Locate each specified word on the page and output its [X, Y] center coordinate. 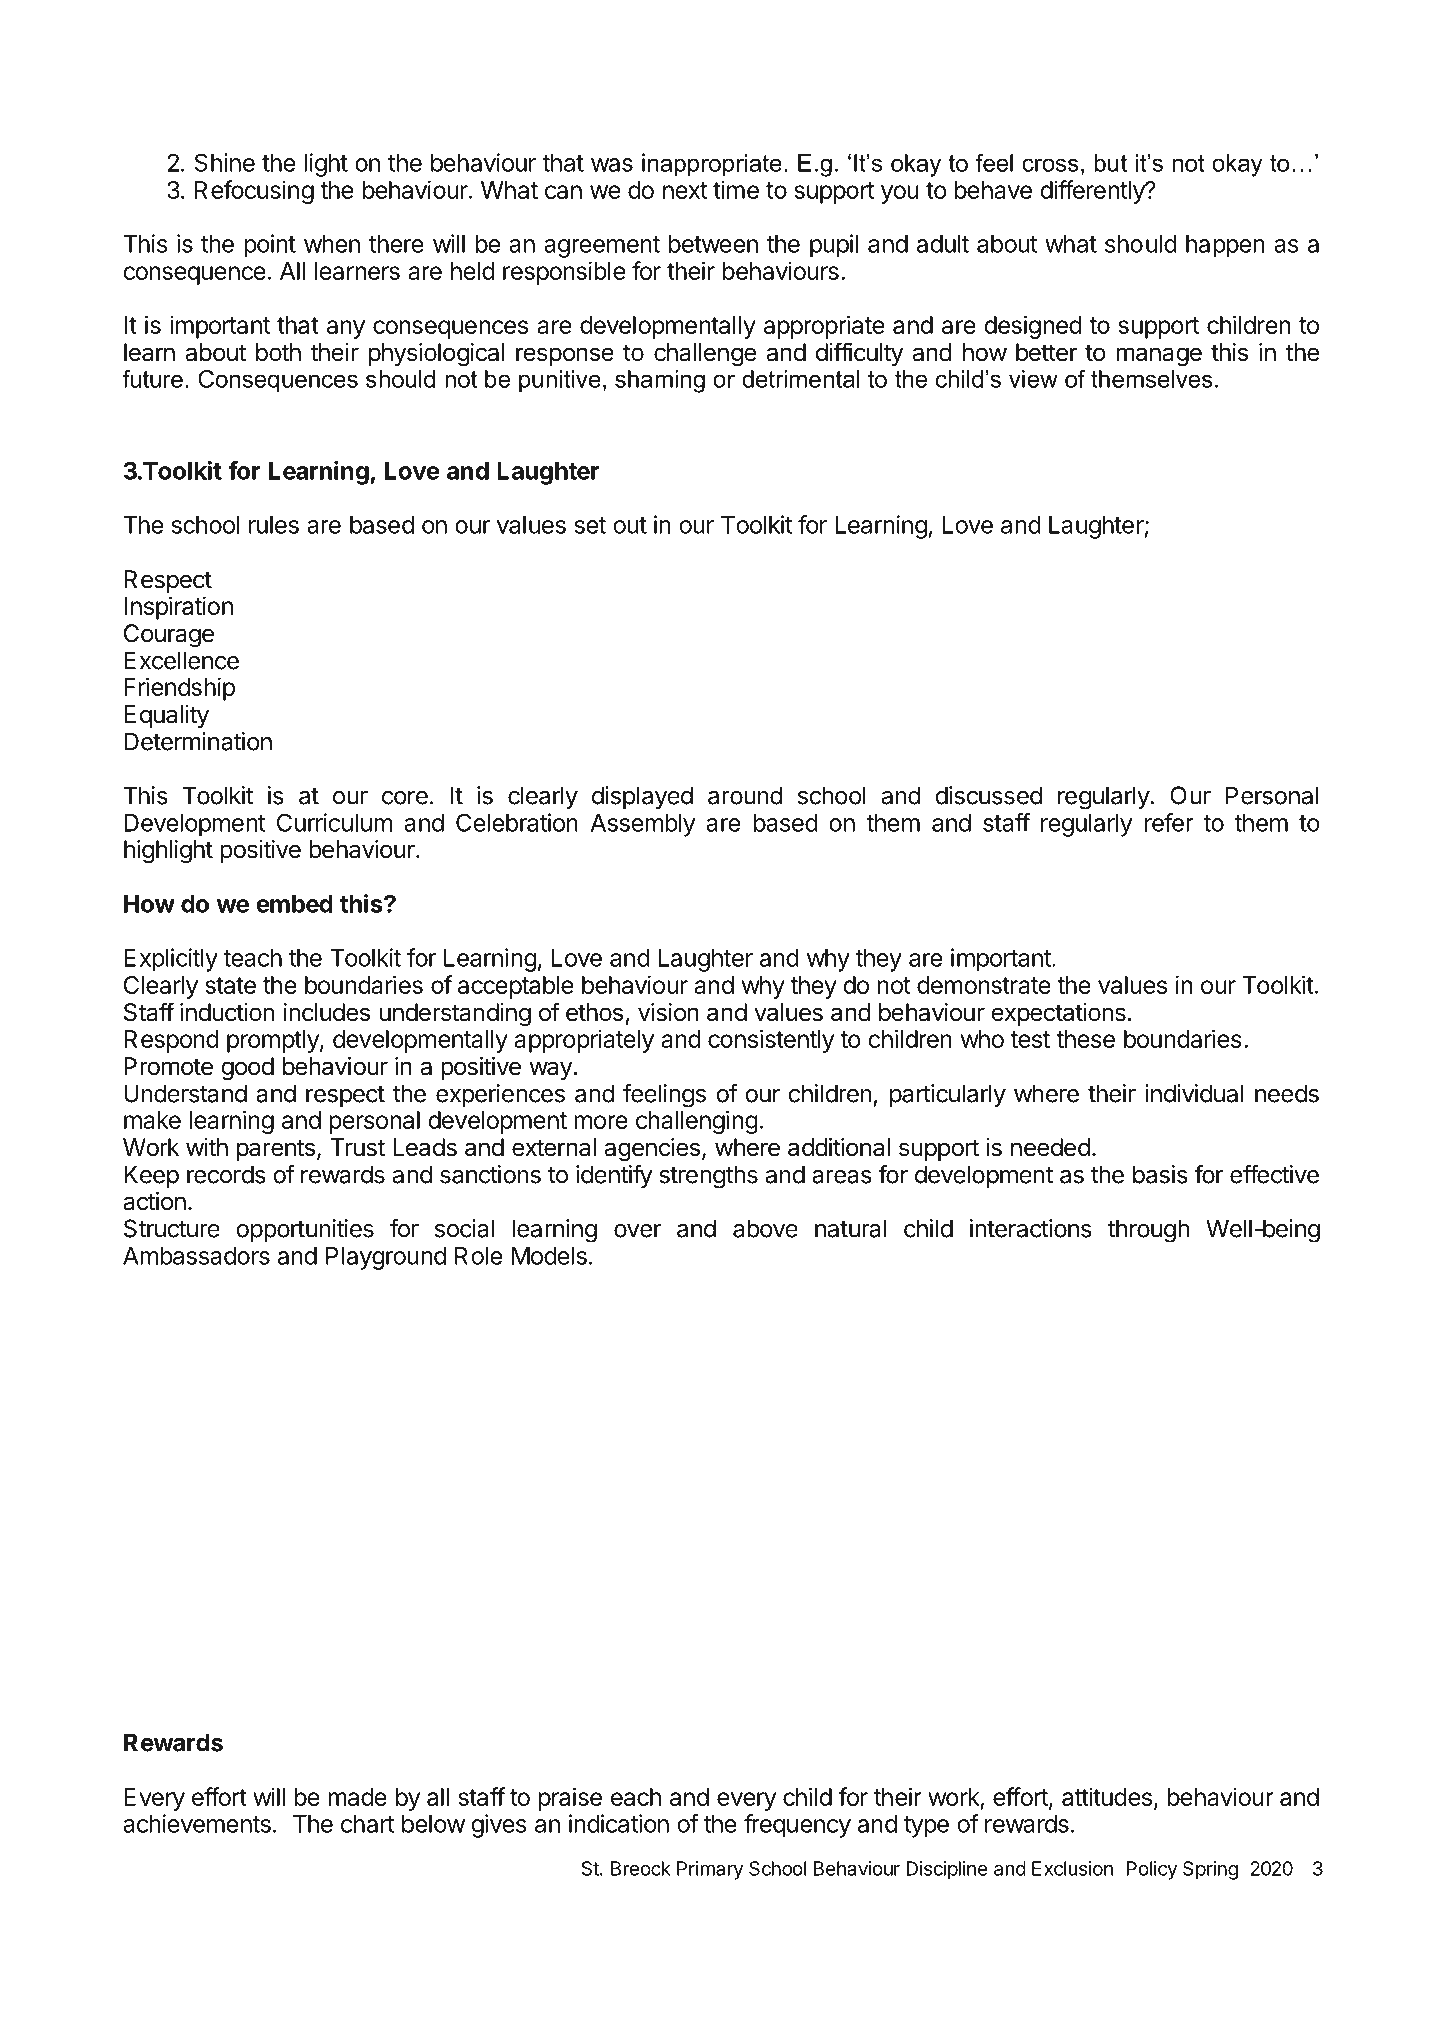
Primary [710, 1870]
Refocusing [254, 192]
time [736, 189]
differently [1093, 192]
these [1085, 1039]
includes [327, 1012]
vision [668, 1012]
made [358, 1797]
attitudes [1107, 1796]
